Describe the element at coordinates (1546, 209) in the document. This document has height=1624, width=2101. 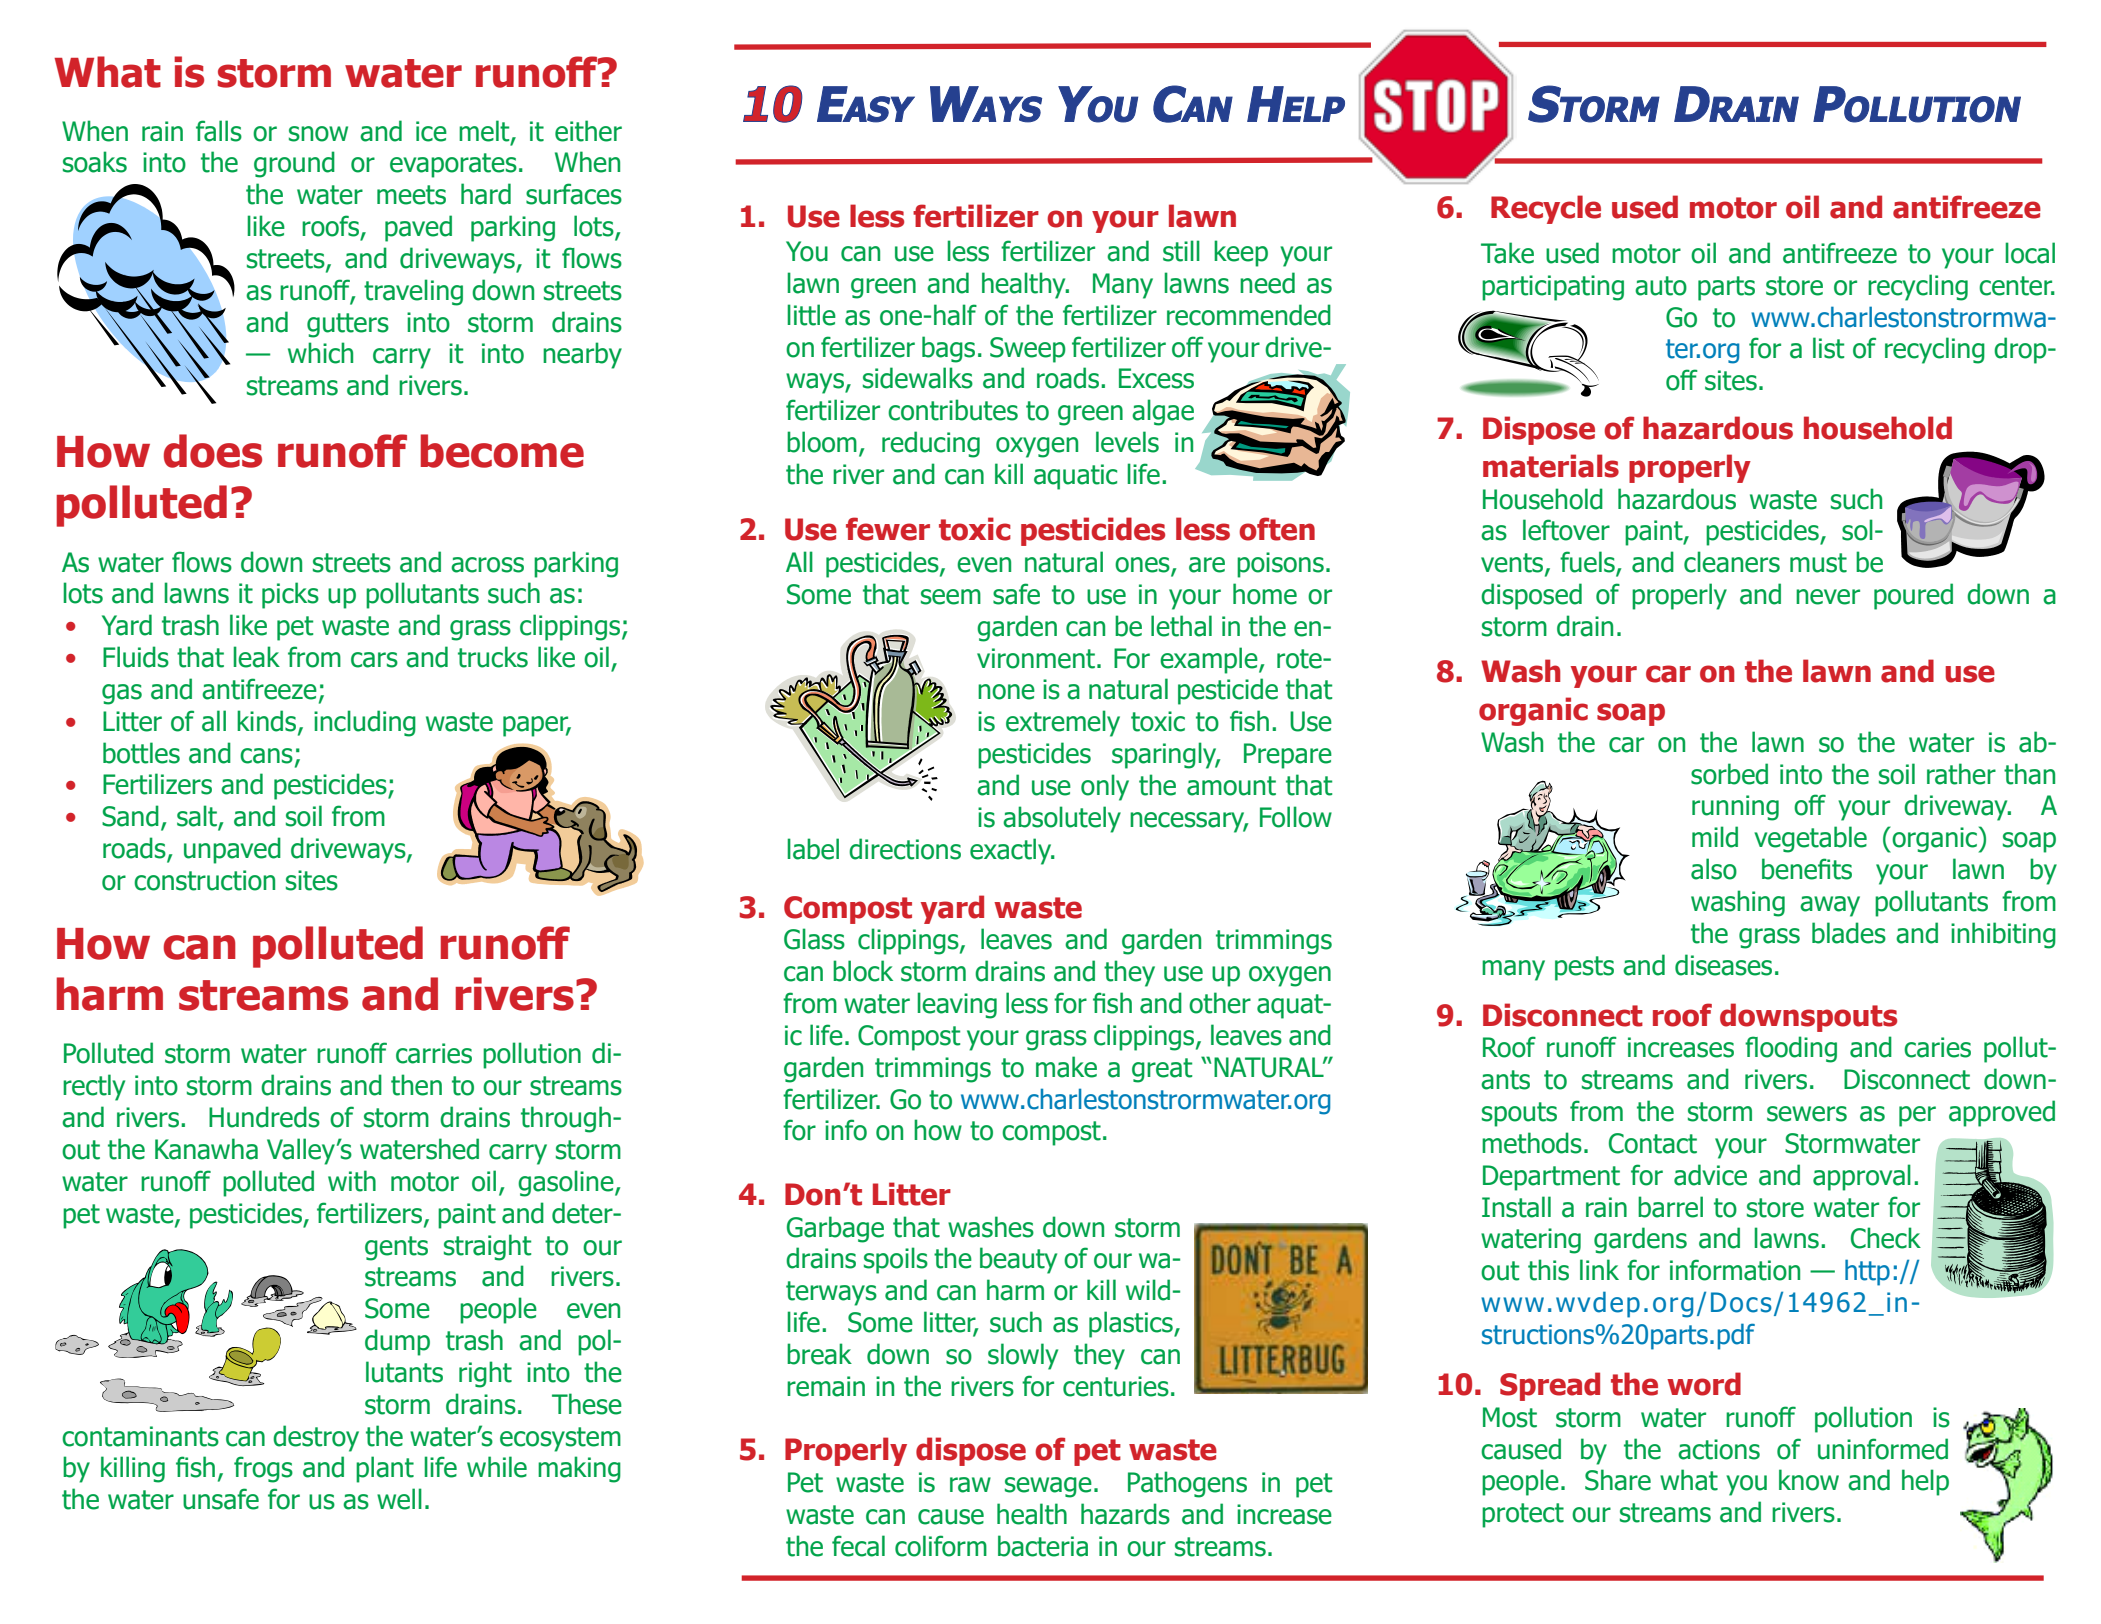
I see `Recycle` at that location.
